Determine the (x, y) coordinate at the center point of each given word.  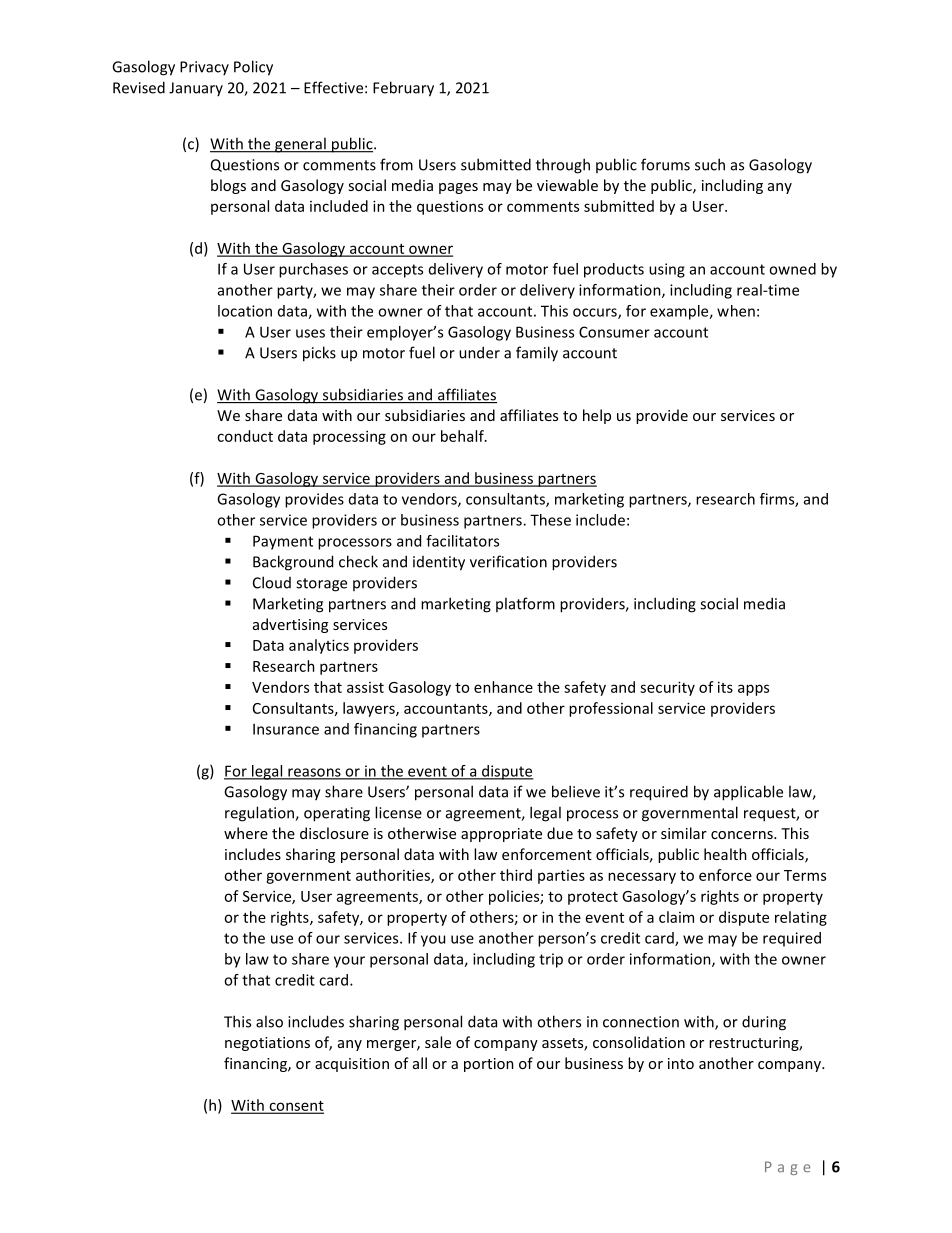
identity (439, 563)
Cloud (272, 582)
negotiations (267, 1044)
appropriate (501, 835)
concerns (743, 835)
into (681, 1063)
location (245, 311)
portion (489, 1065)
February (403, 89)
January (196, 89)
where (246, 833)
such (710, 164)
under (479, 352)
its (725, 687)
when (736, 311)
